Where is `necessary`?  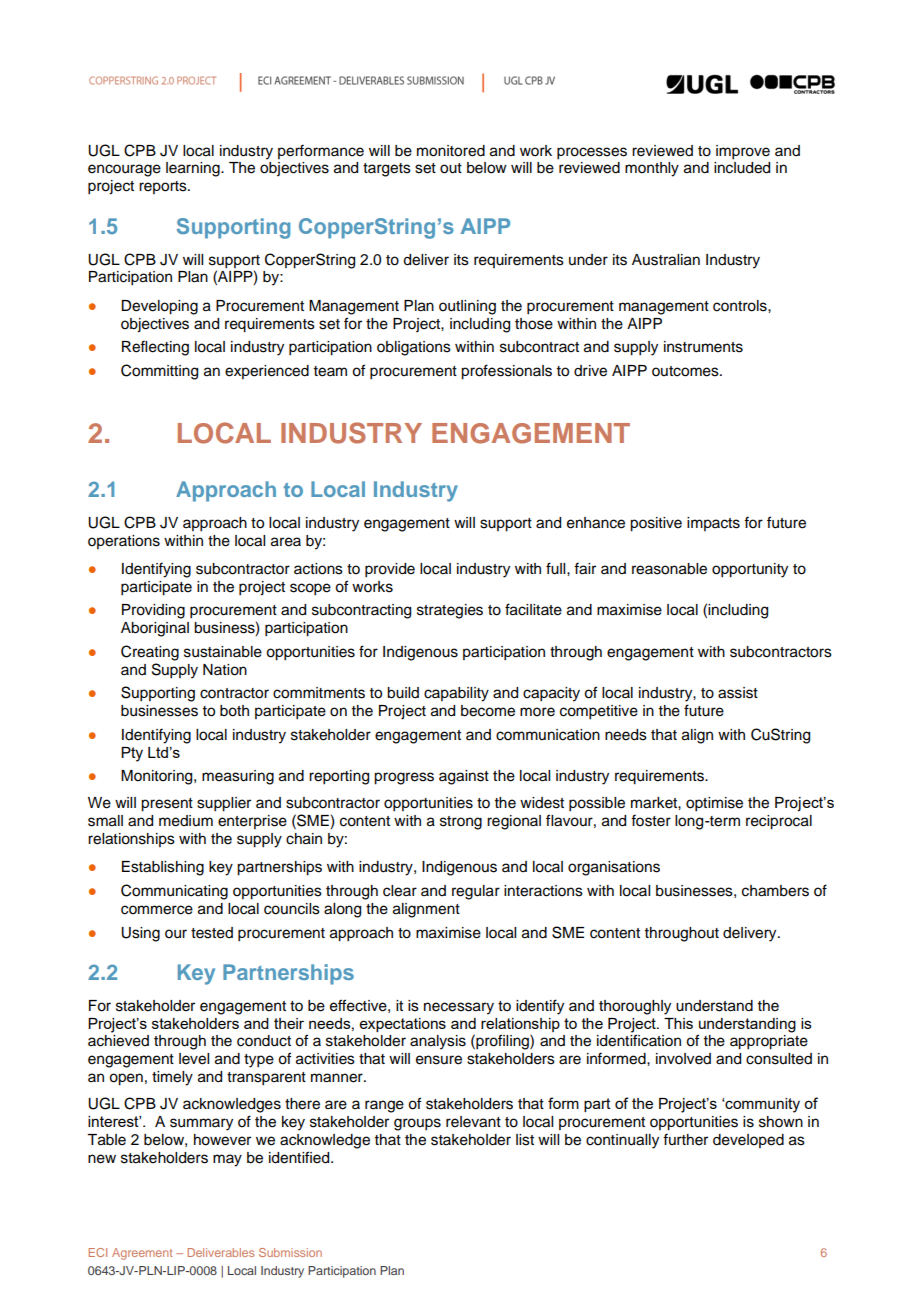
necessary is located at coordinates (459, 1008).
